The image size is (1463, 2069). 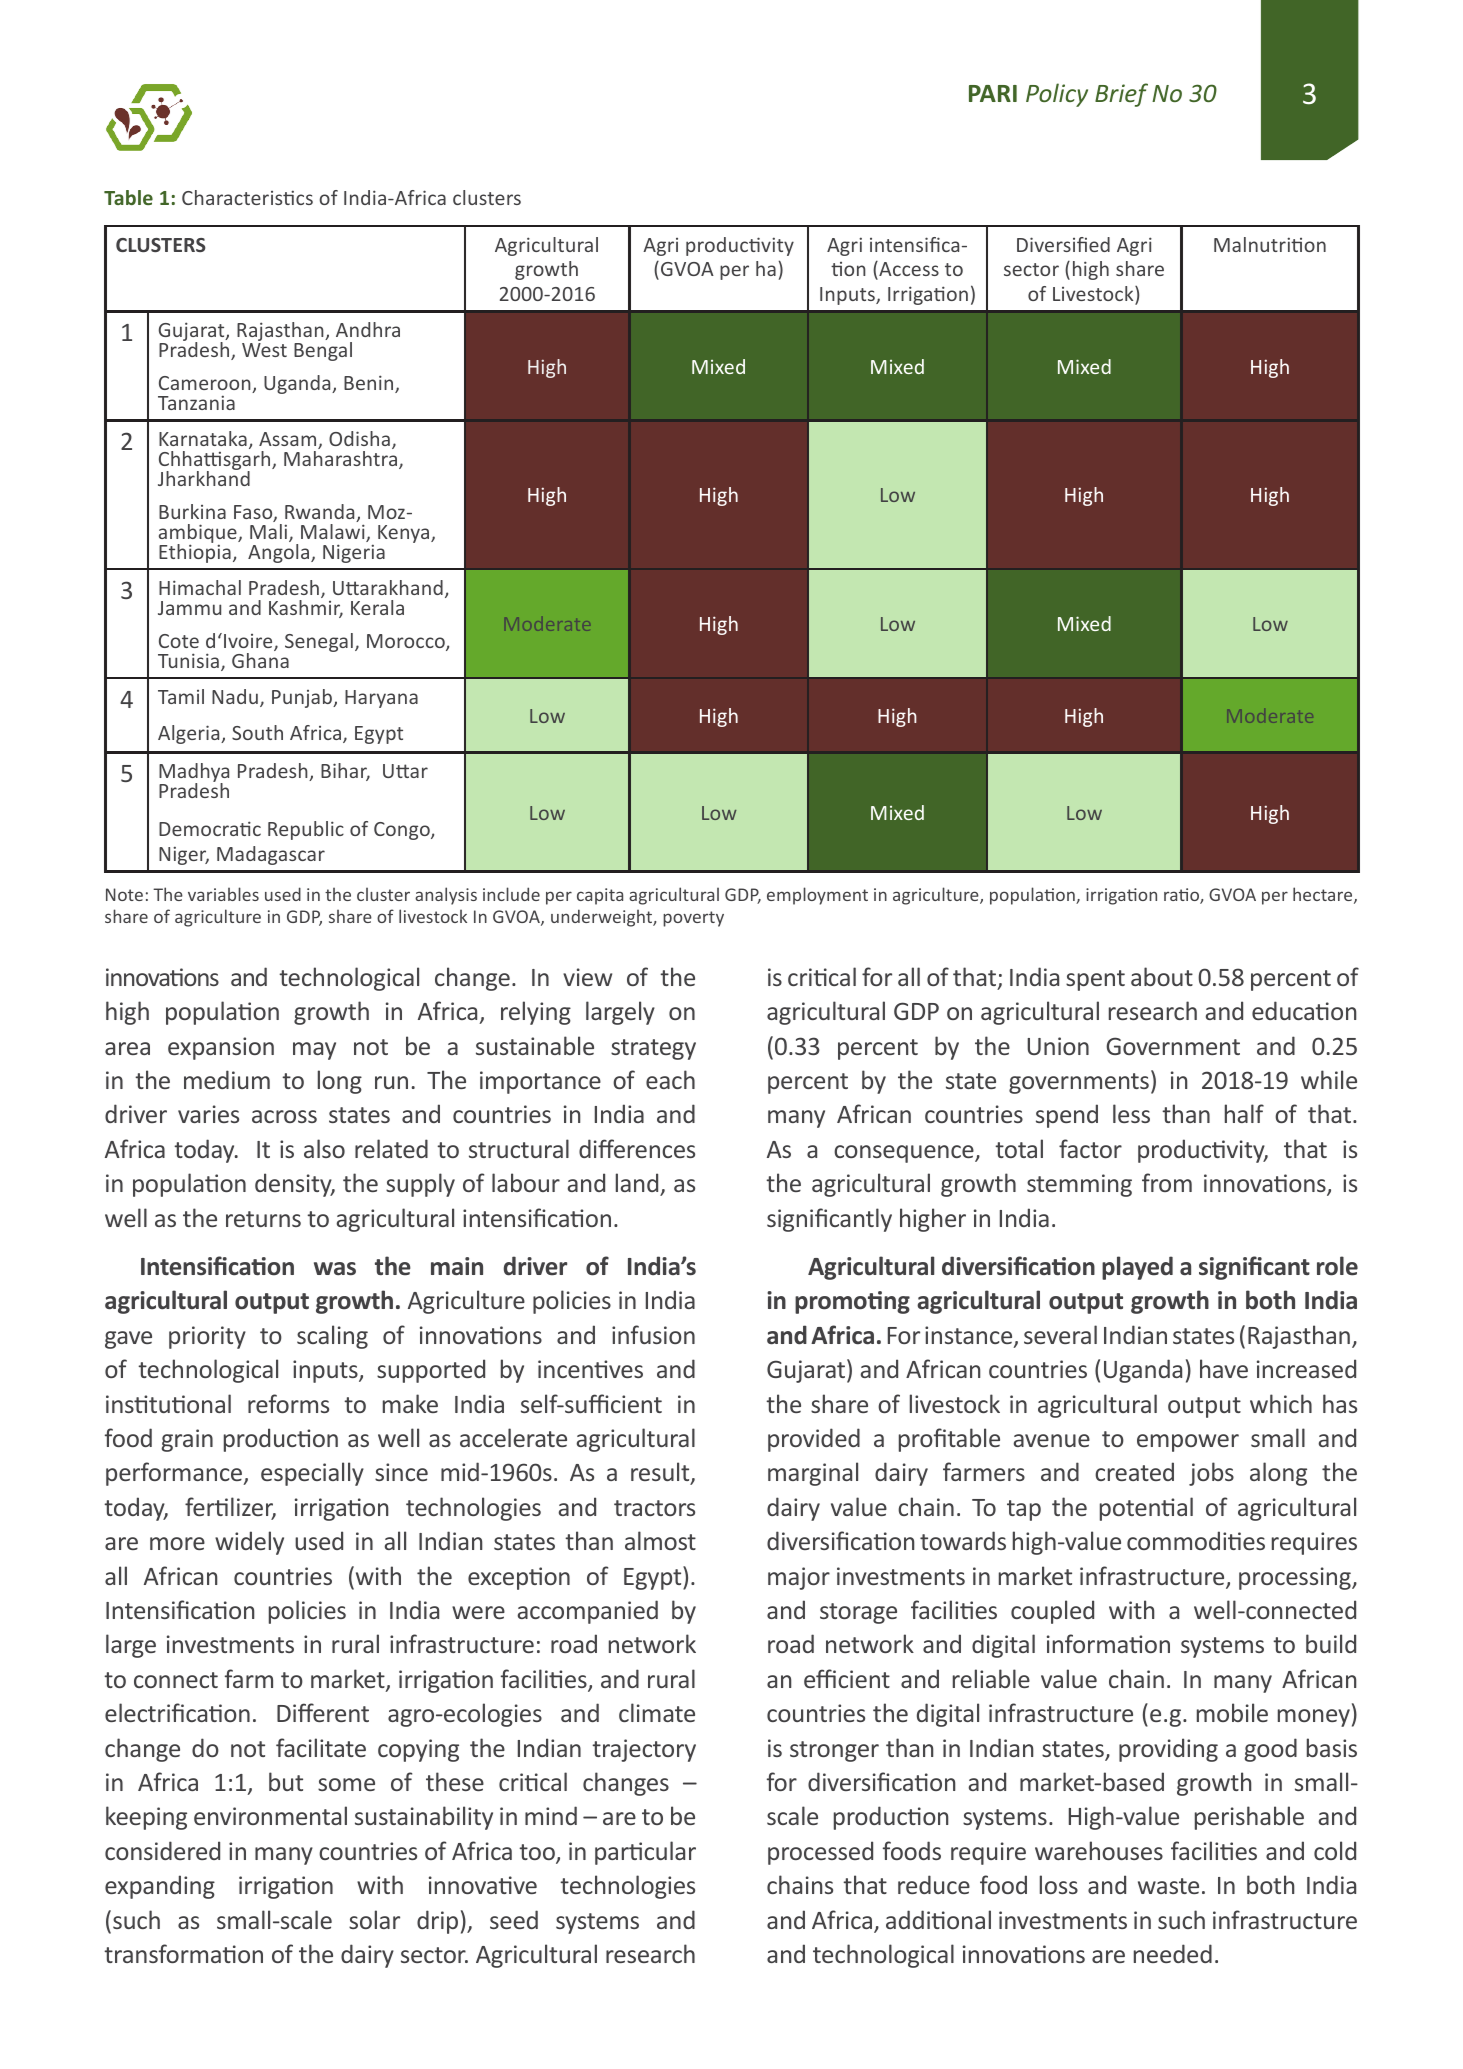 What do you see at coordinates (247, 197) in the screenshot?
I see `Characteristics` at bounding box center [247, 197].
